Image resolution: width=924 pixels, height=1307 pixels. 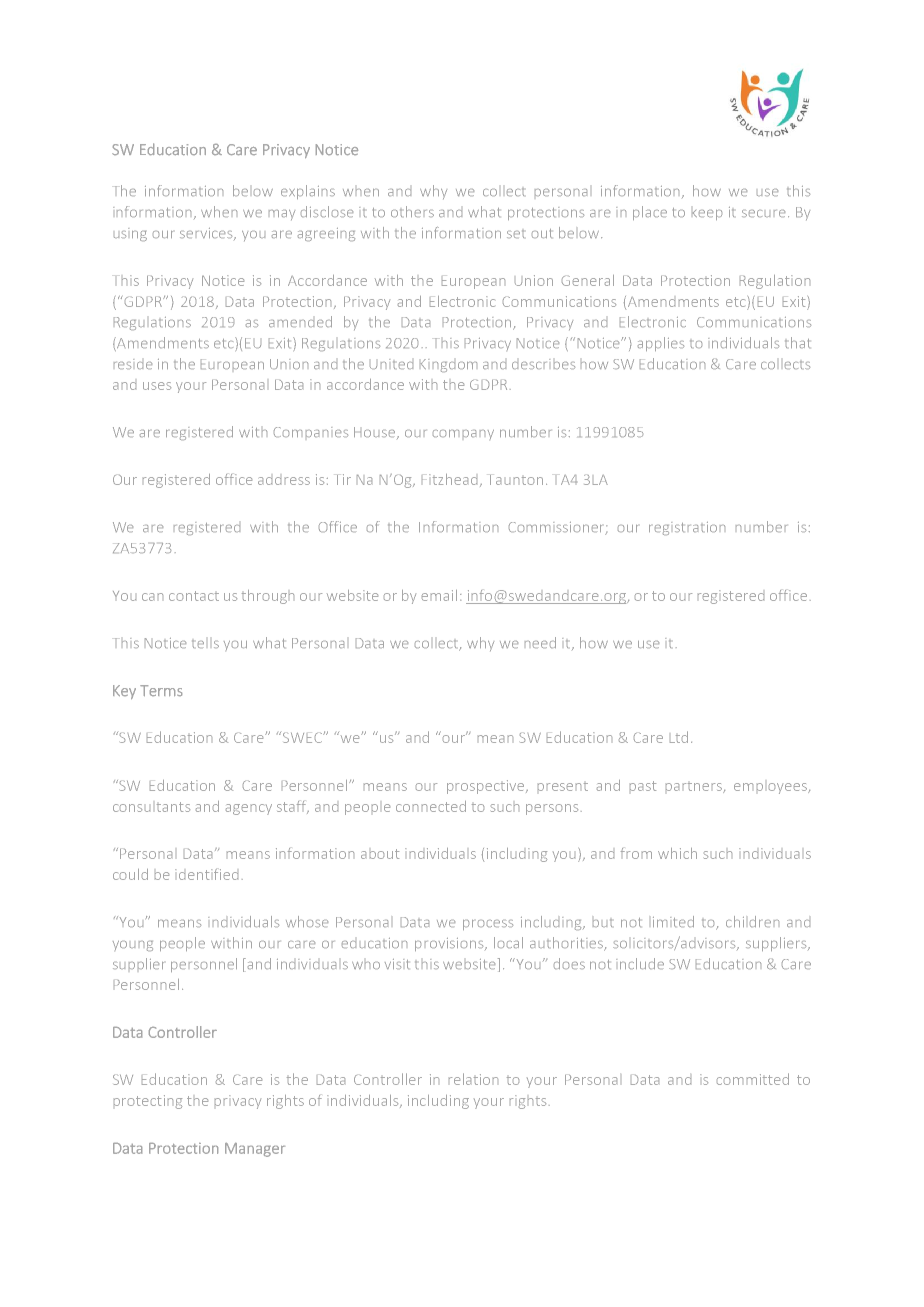 I want to click on services, so click(x=207, y=234).
